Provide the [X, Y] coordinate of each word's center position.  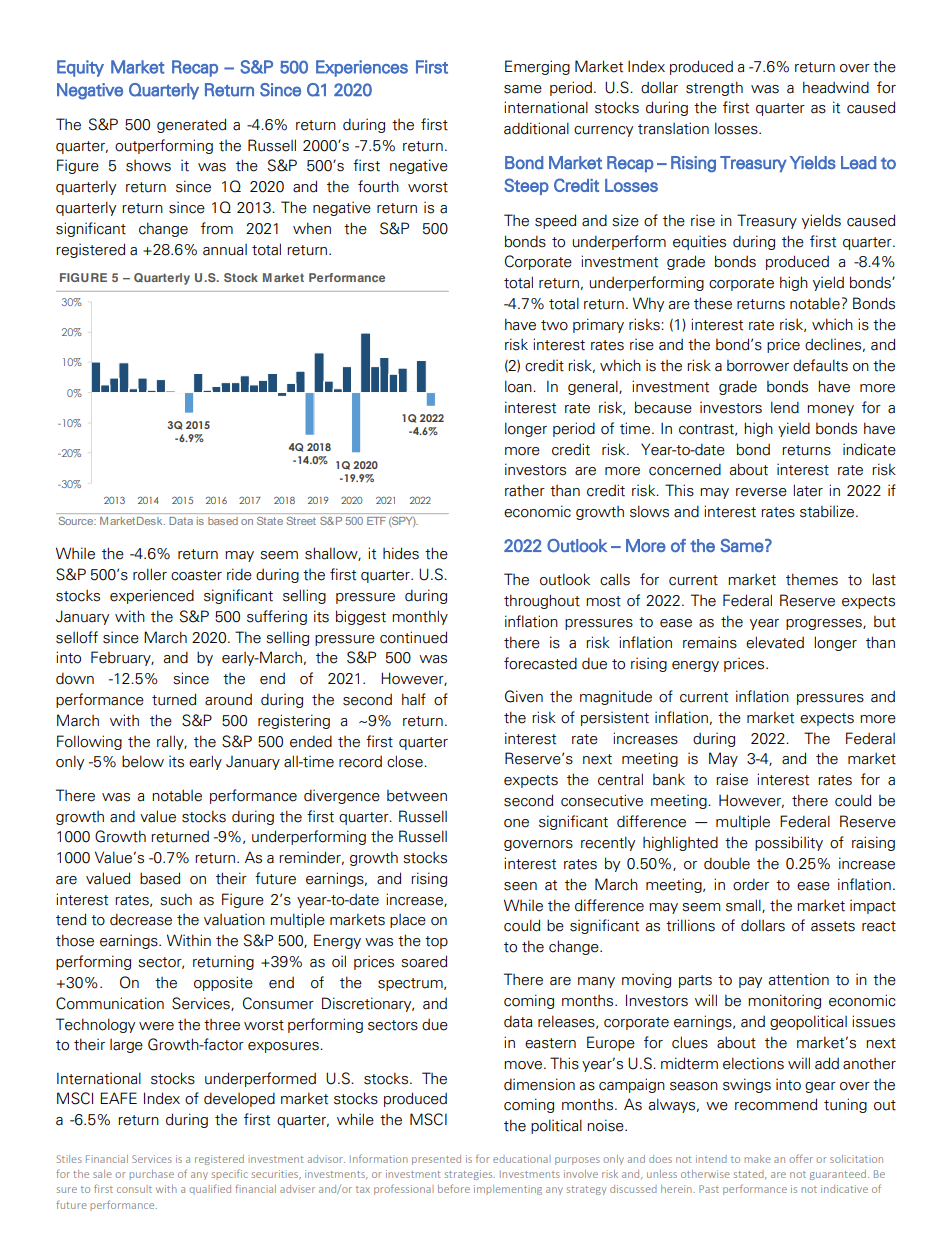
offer [801, 1158]
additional [536, 128]
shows [148, 166]
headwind [836, 87]
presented [436, 1160]
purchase [152, 1175]
